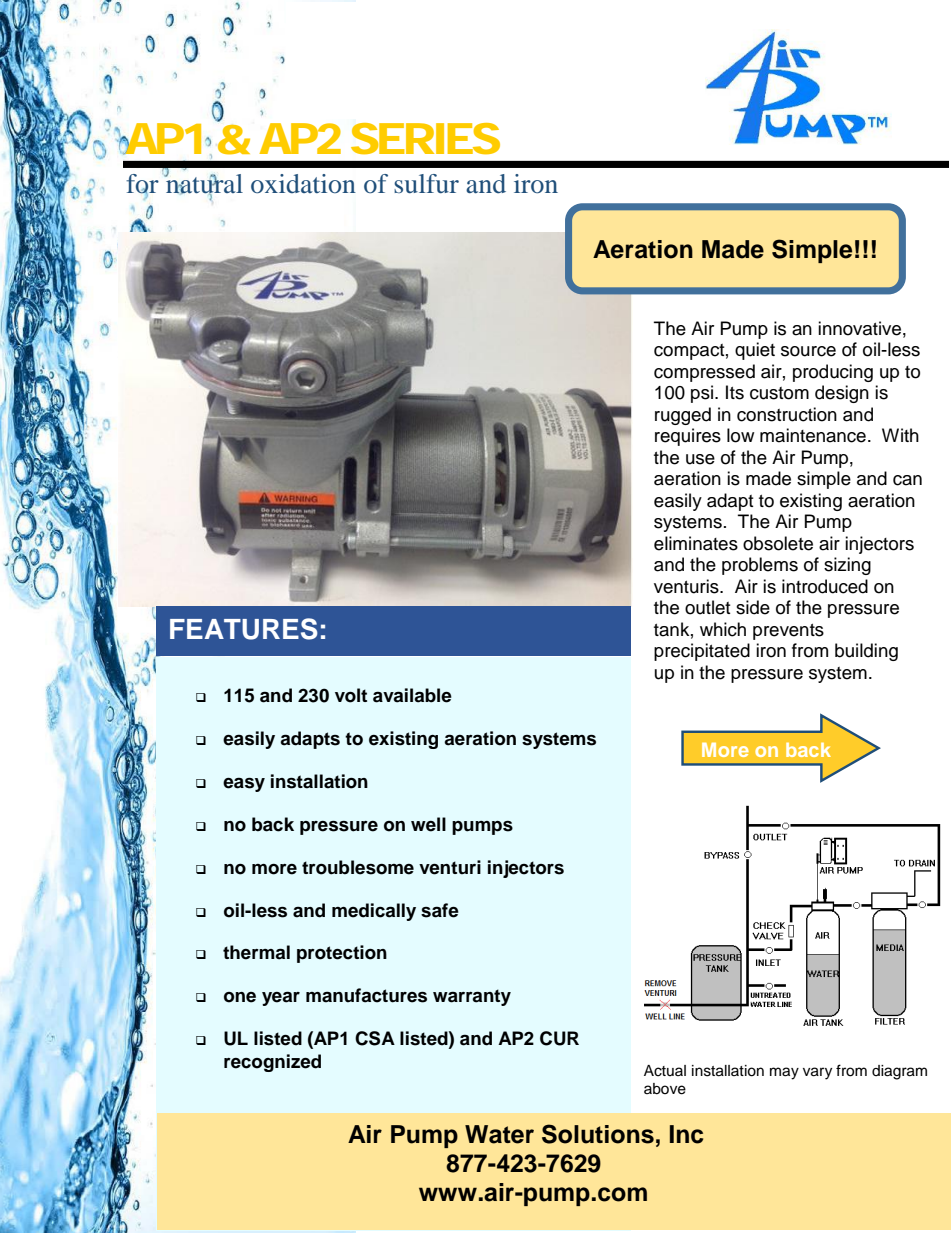 The height and width of the document is (1233, 952). Describe the element at coordinates (683, 416) in the document. I see `rugged` at that location.
